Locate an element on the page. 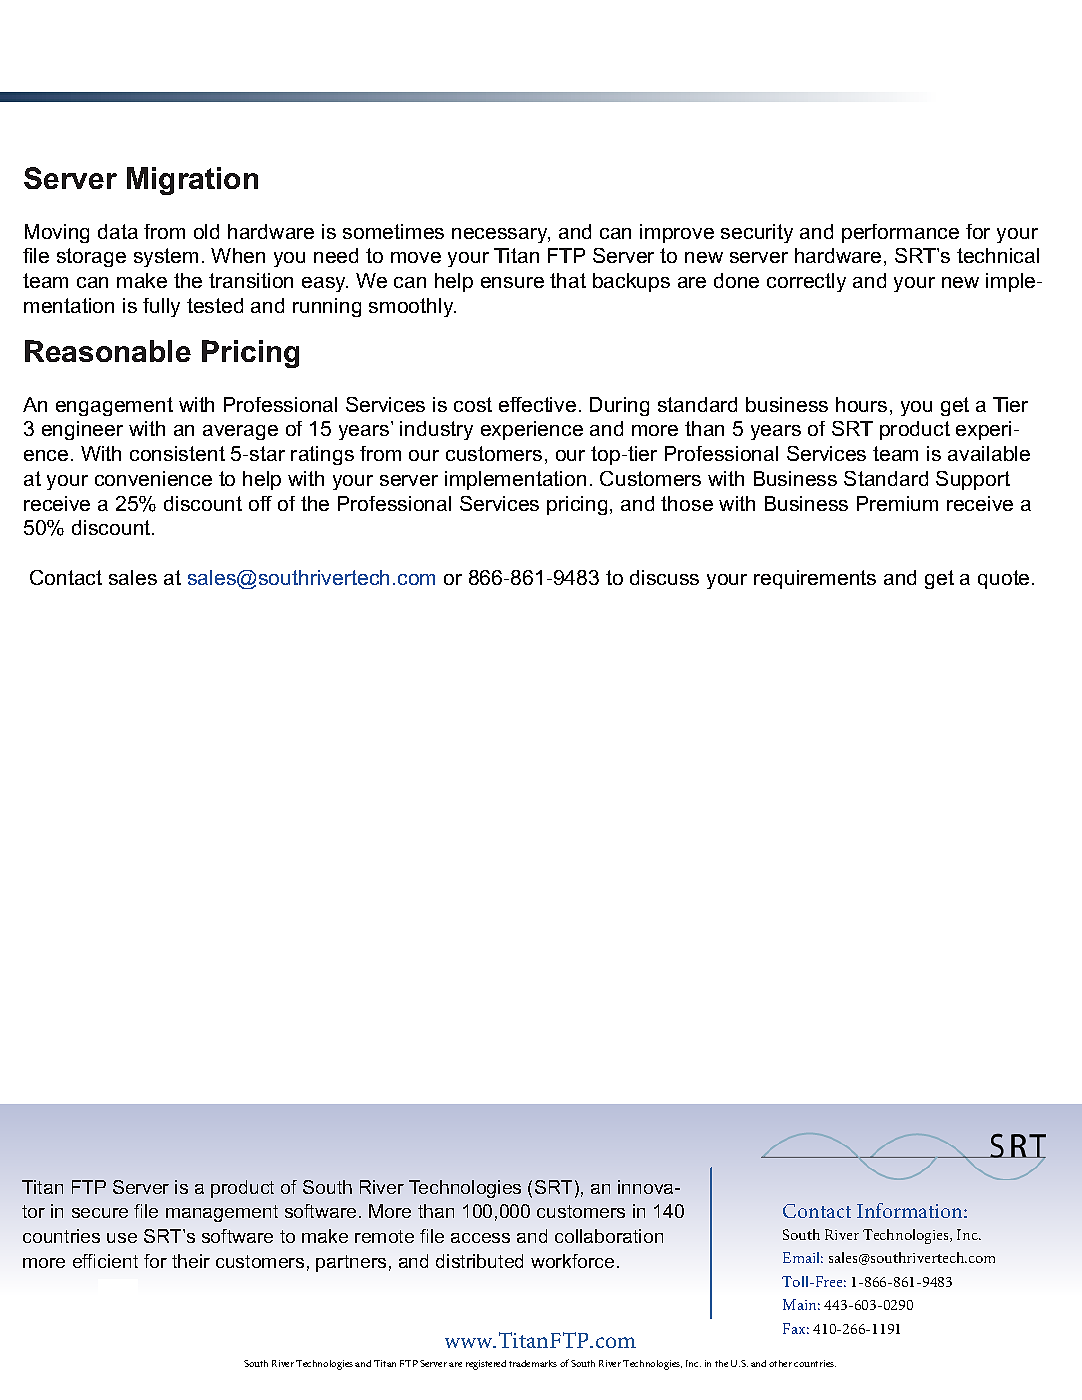 This page has width=1082, height=1400. ensure is located at coordinates (512, 282).
